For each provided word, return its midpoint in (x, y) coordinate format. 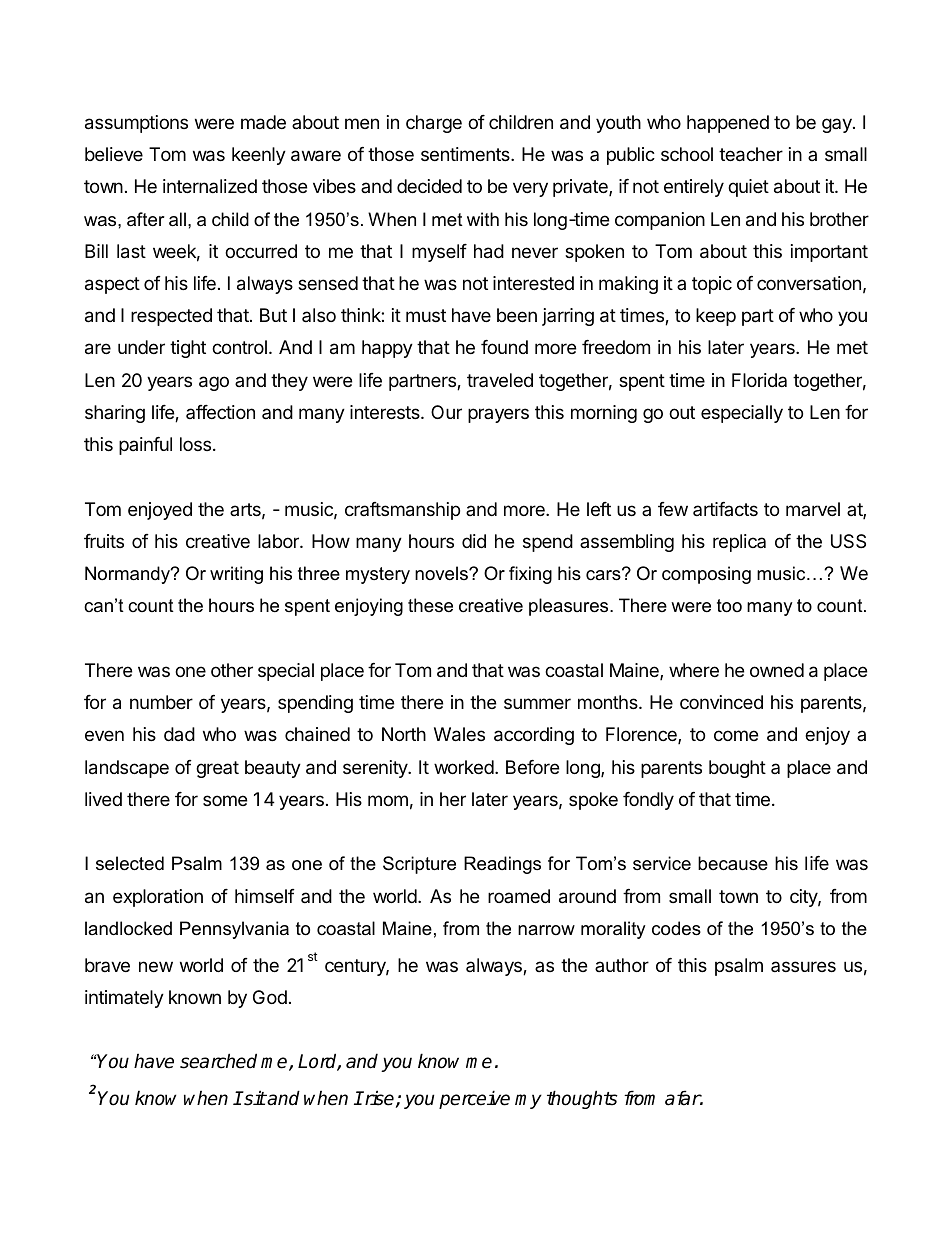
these (430, 605)
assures (803, 966)
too (729, 606)
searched (218, 1061)
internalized (210, 186)
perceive (474, 1099)
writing (236, 575)
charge (434, 124)
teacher (751, 154)
